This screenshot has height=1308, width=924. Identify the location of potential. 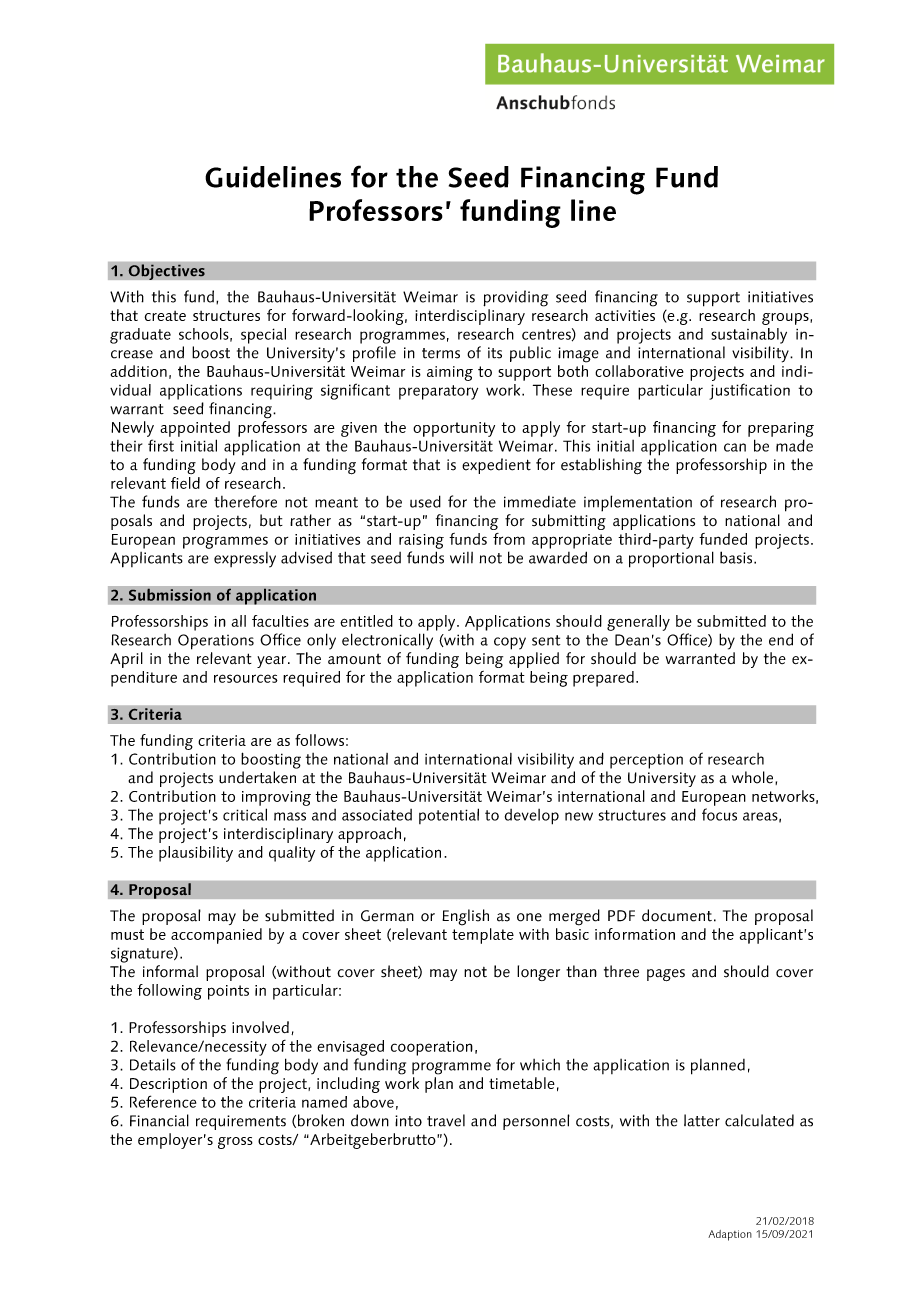
(449, 816).
